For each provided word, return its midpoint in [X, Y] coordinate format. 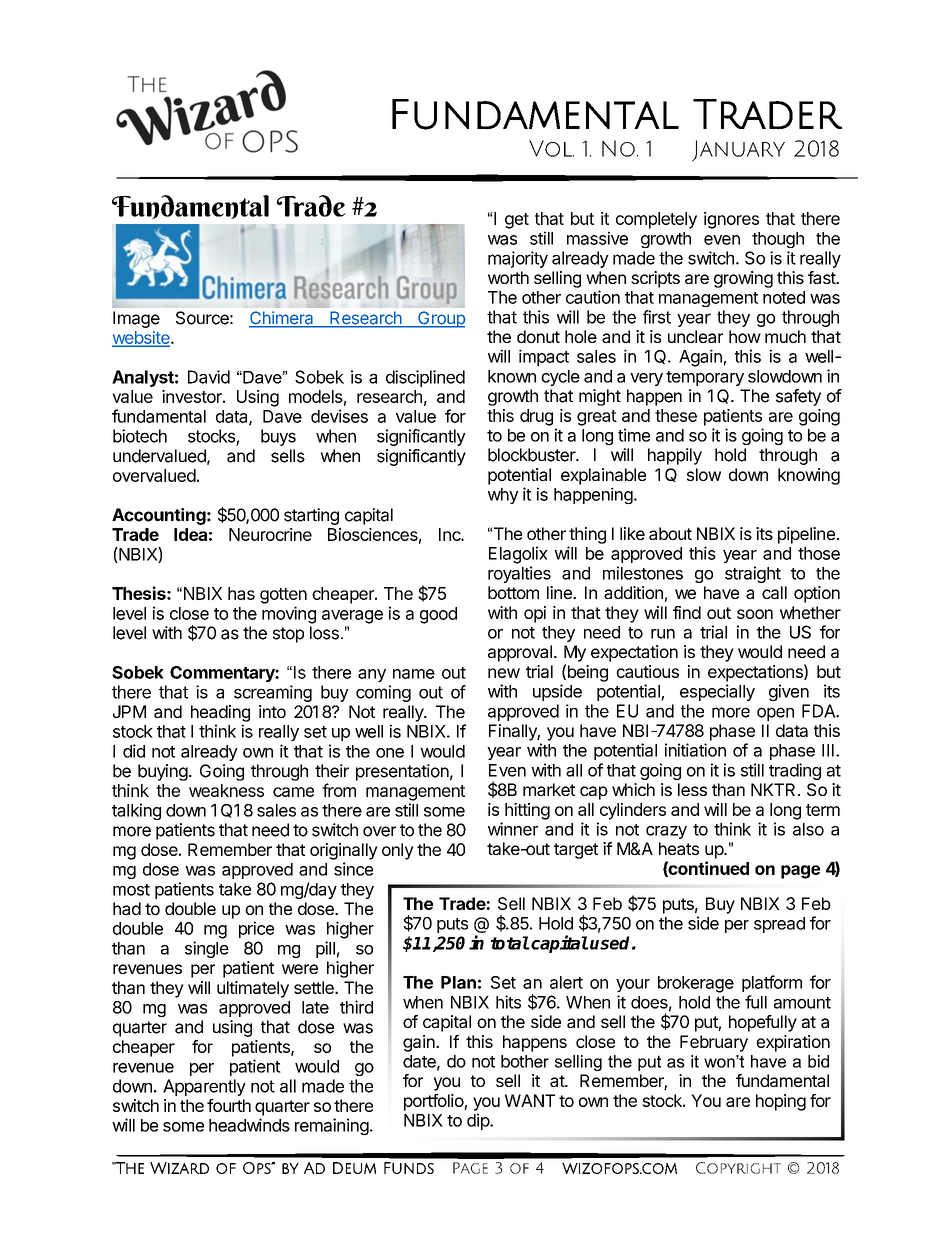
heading [220, 713]
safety [798, 397]
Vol [551, 148]
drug [536, 417]
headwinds [249, 1125]
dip [479, 1121]
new [504, 673]
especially [717, 692]
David [209, 377]
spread [779, 925]
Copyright [738, 1168]
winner [513, 829]
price [256, 929]
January [738, 151]
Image [136, 319]
